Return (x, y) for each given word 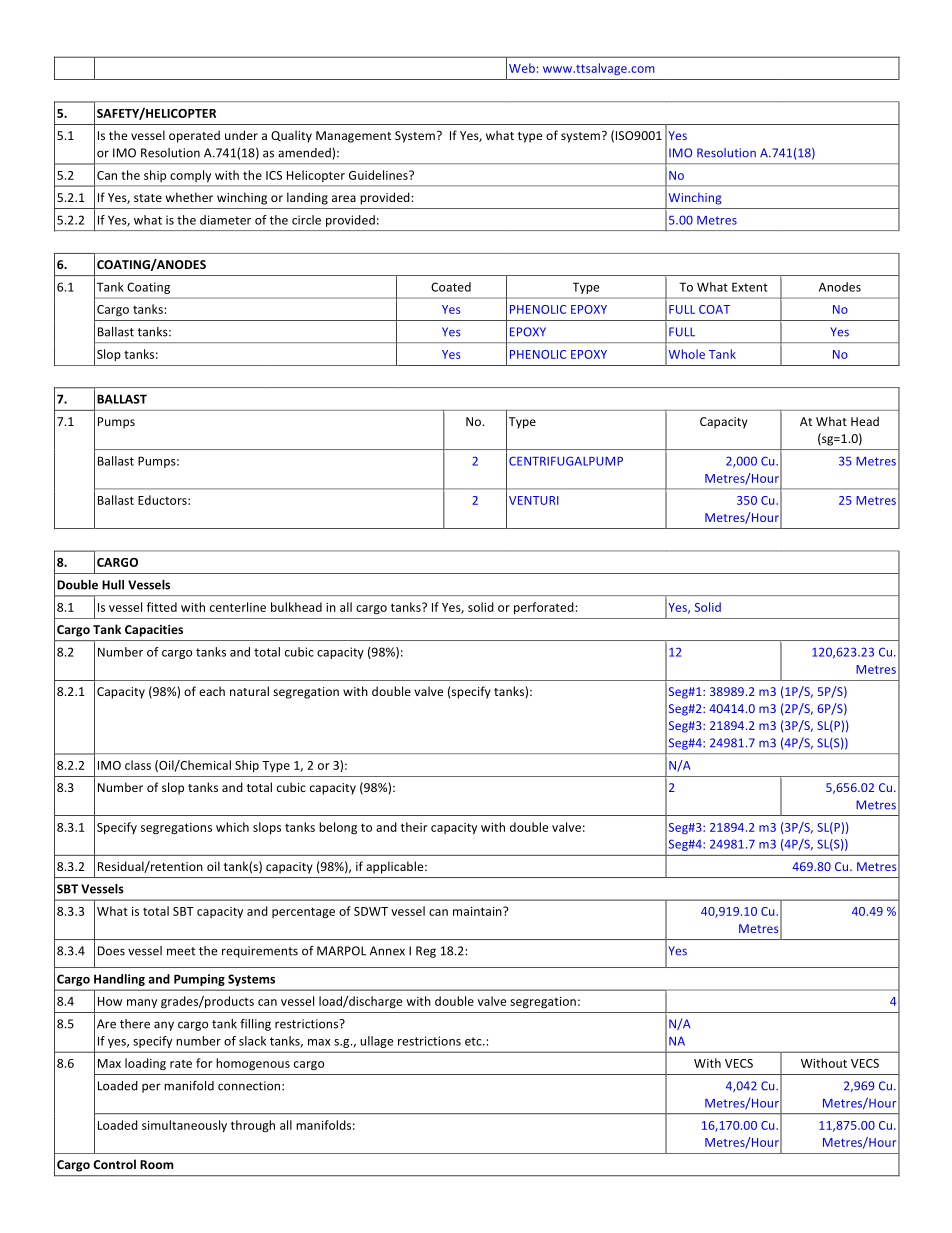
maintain (478, 911)
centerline (238, 607)
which (232, 827)
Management (353, 137)
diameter (225, 220)
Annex (387, 951)
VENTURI (534, 500)
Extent (750, 287)
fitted (162, 607)
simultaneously (184, 1126)
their (414, 827)
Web (522, 68)
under (241, 135)
